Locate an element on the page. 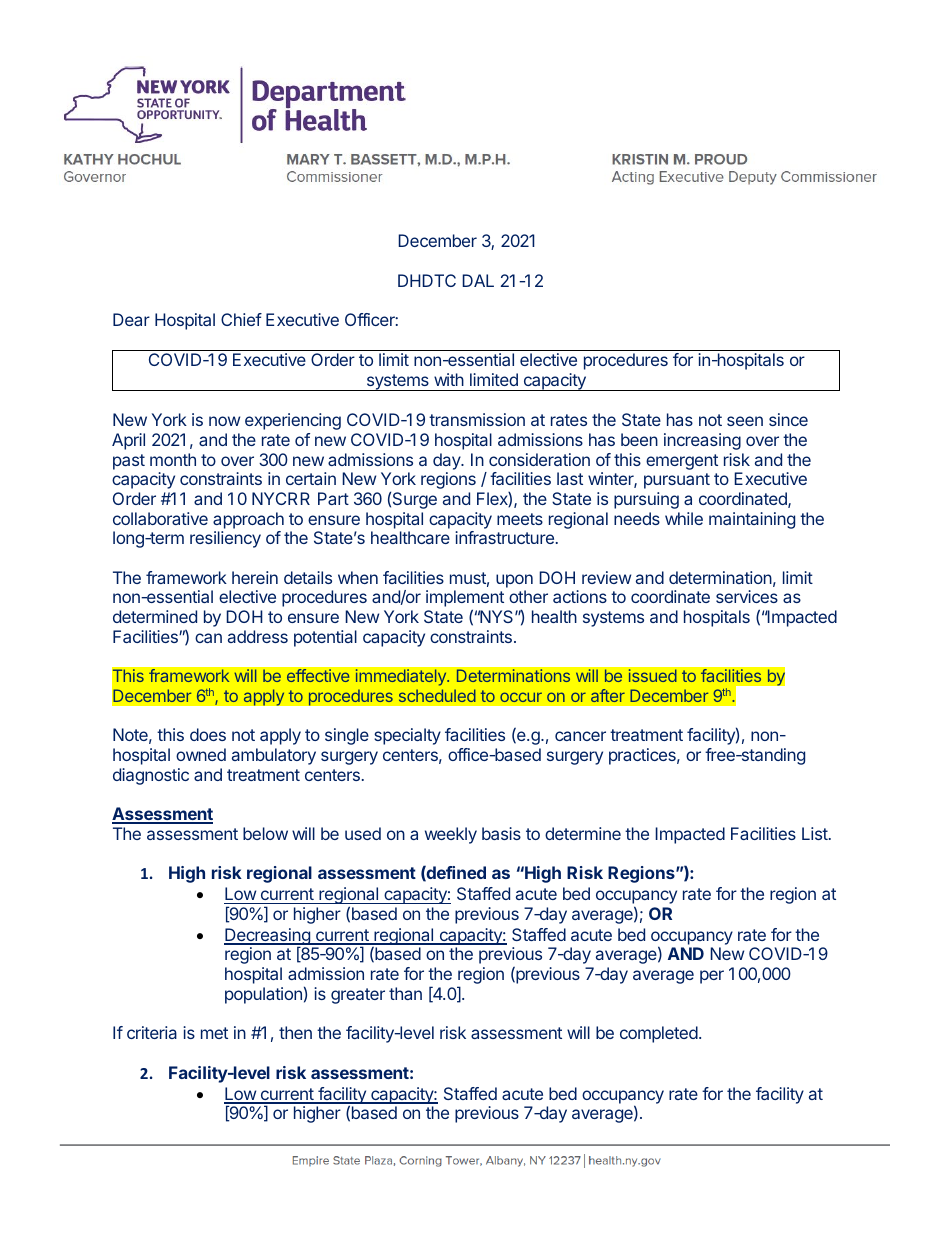 The image size is (952, 1233). met is located at coordinates (214, 1033).
